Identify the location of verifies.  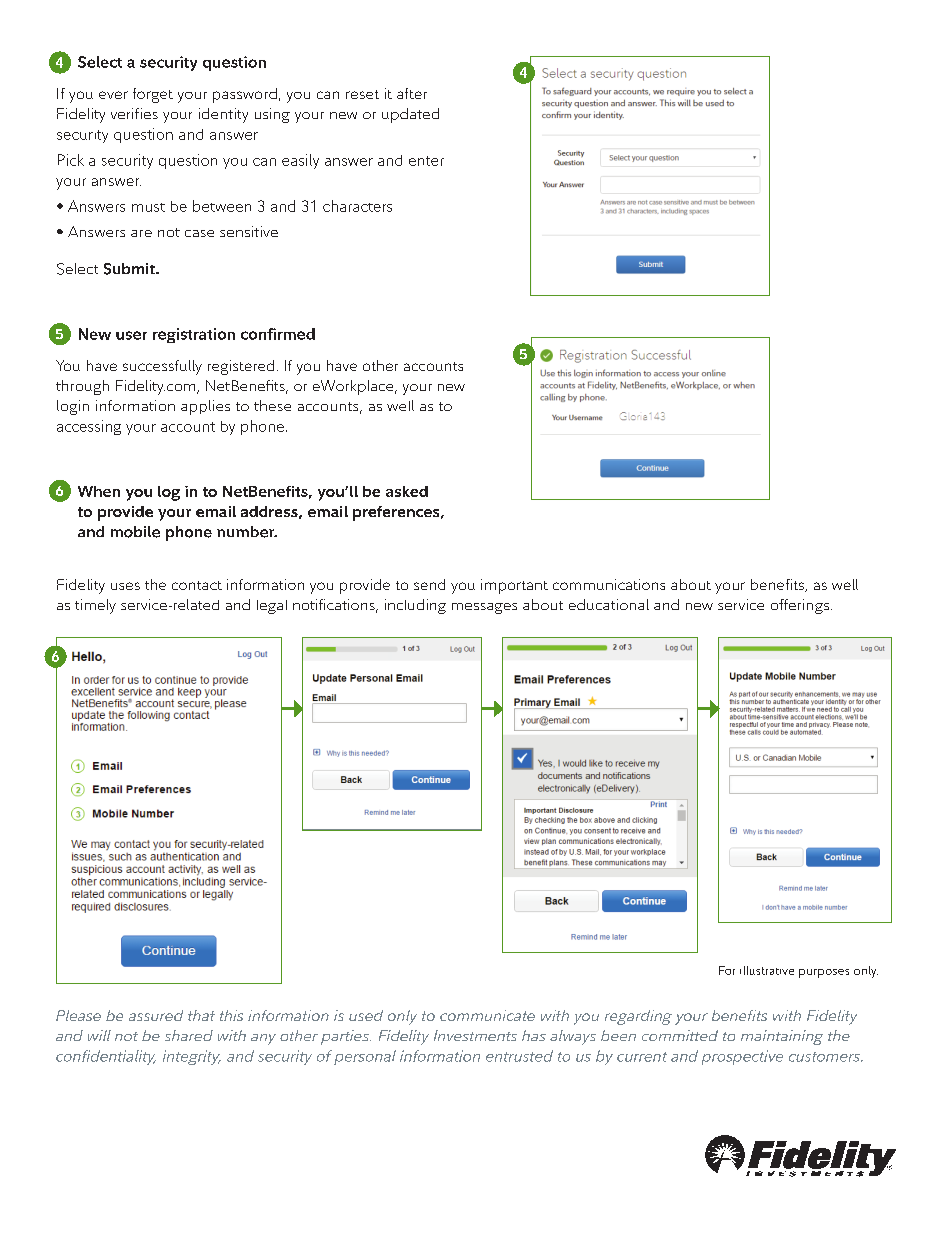
(134, 113).
